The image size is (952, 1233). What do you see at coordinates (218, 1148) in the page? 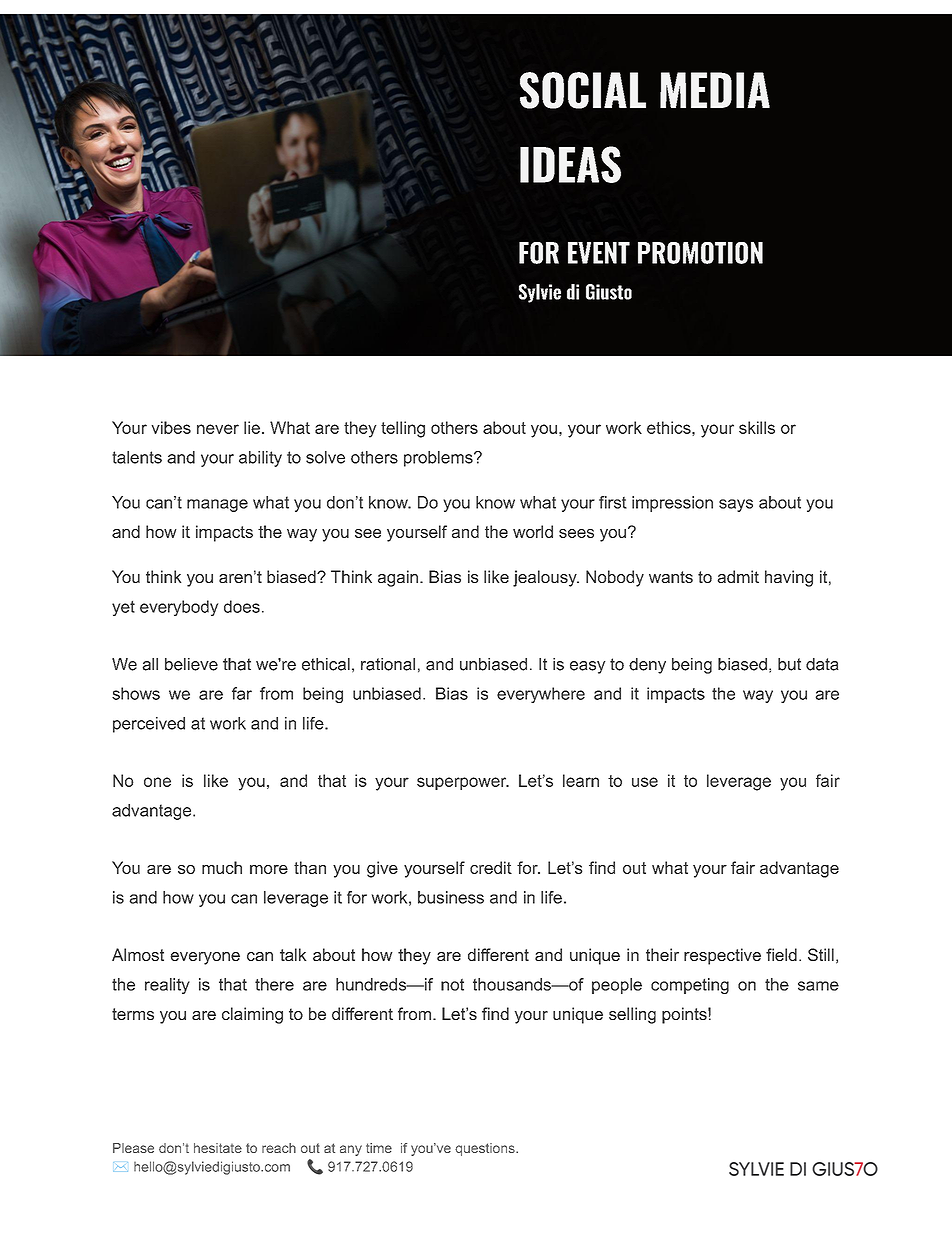
I see `hesitate` at bounding box center [218, 1148].
